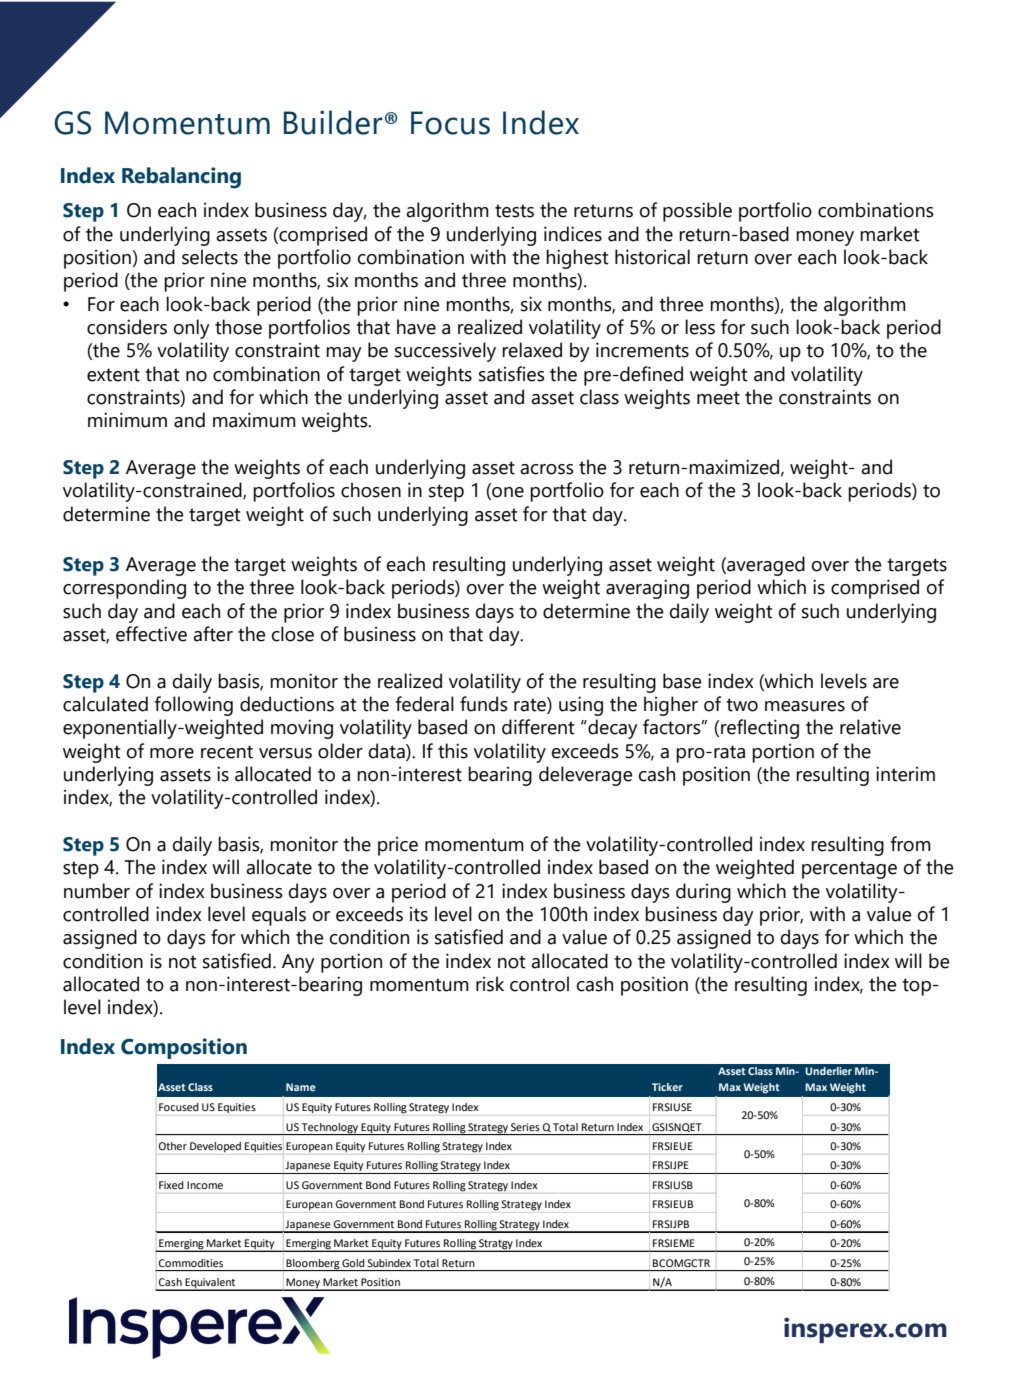  What do you see at coordinates (193, 706) in the screenshot?
I see `following` at bounding box center [193, 706].
